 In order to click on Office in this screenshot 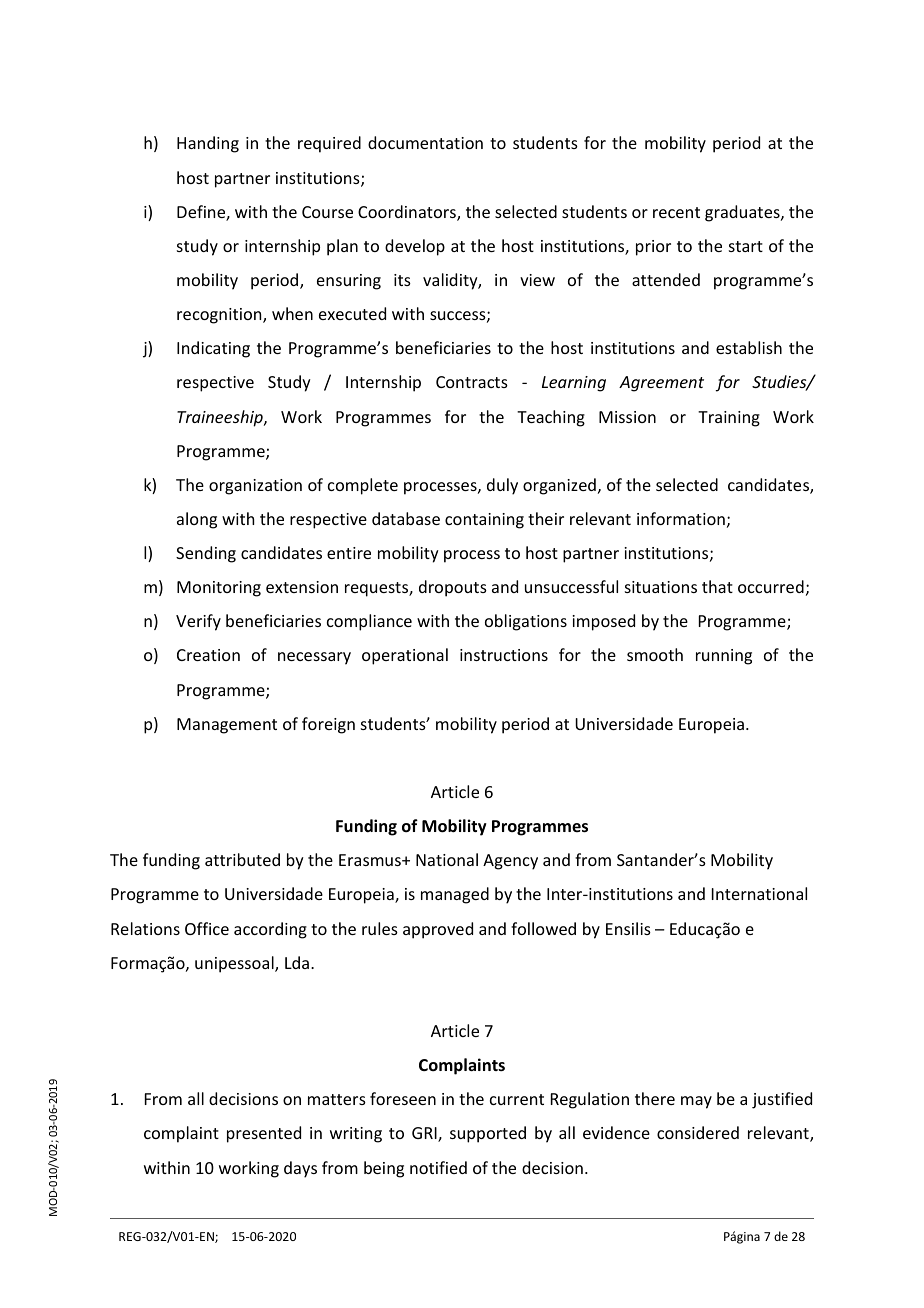, I will do `click(207, 928)`.
